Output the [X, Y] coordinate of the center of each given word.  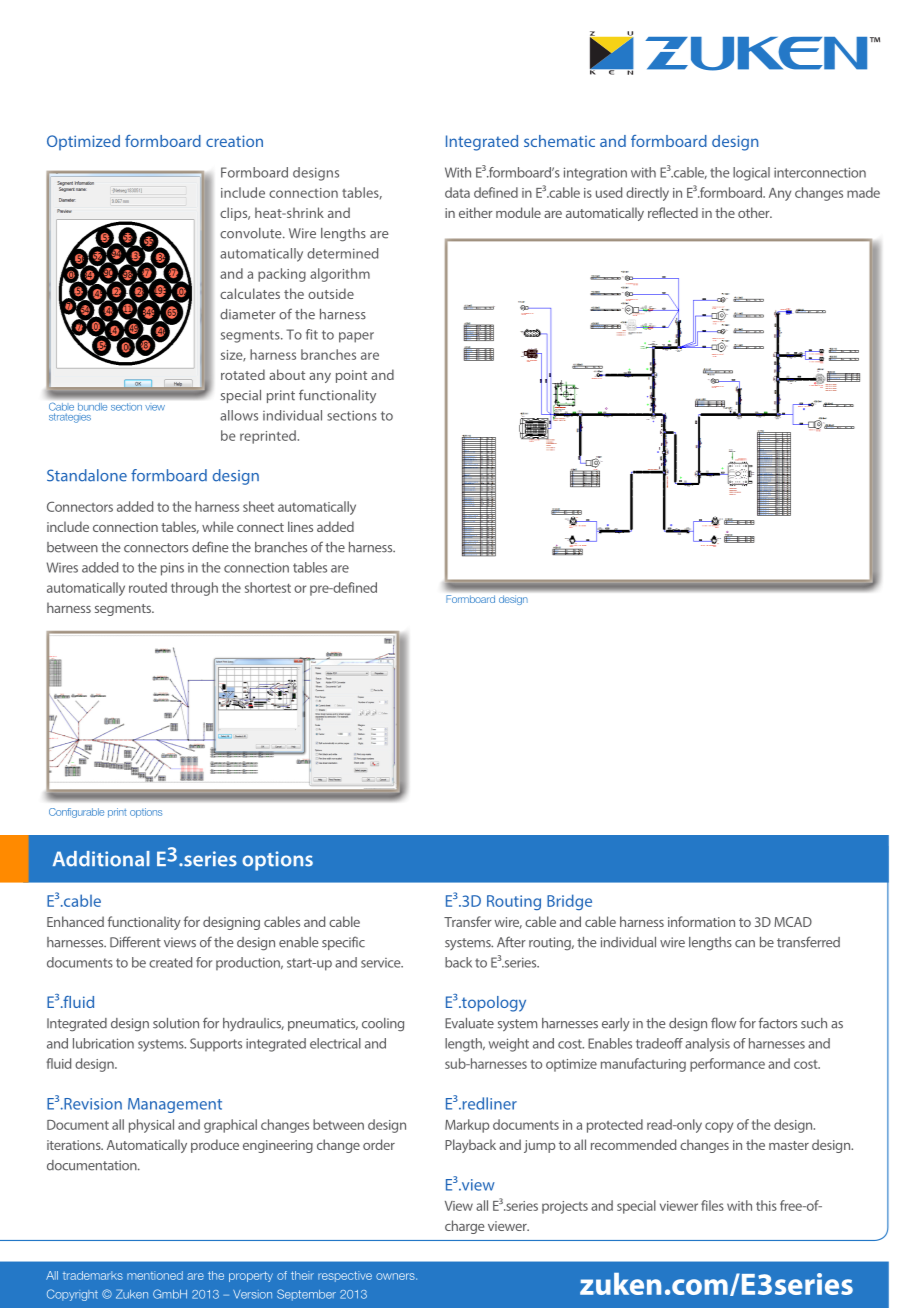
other [755, 212]
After [511, 942]
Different [135, 942]
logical [751, 174]
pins [172, 569]
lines [300, 526]
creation [234, 141]
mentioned [155, 1275]
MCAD [793, 922]
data [457, 192]
